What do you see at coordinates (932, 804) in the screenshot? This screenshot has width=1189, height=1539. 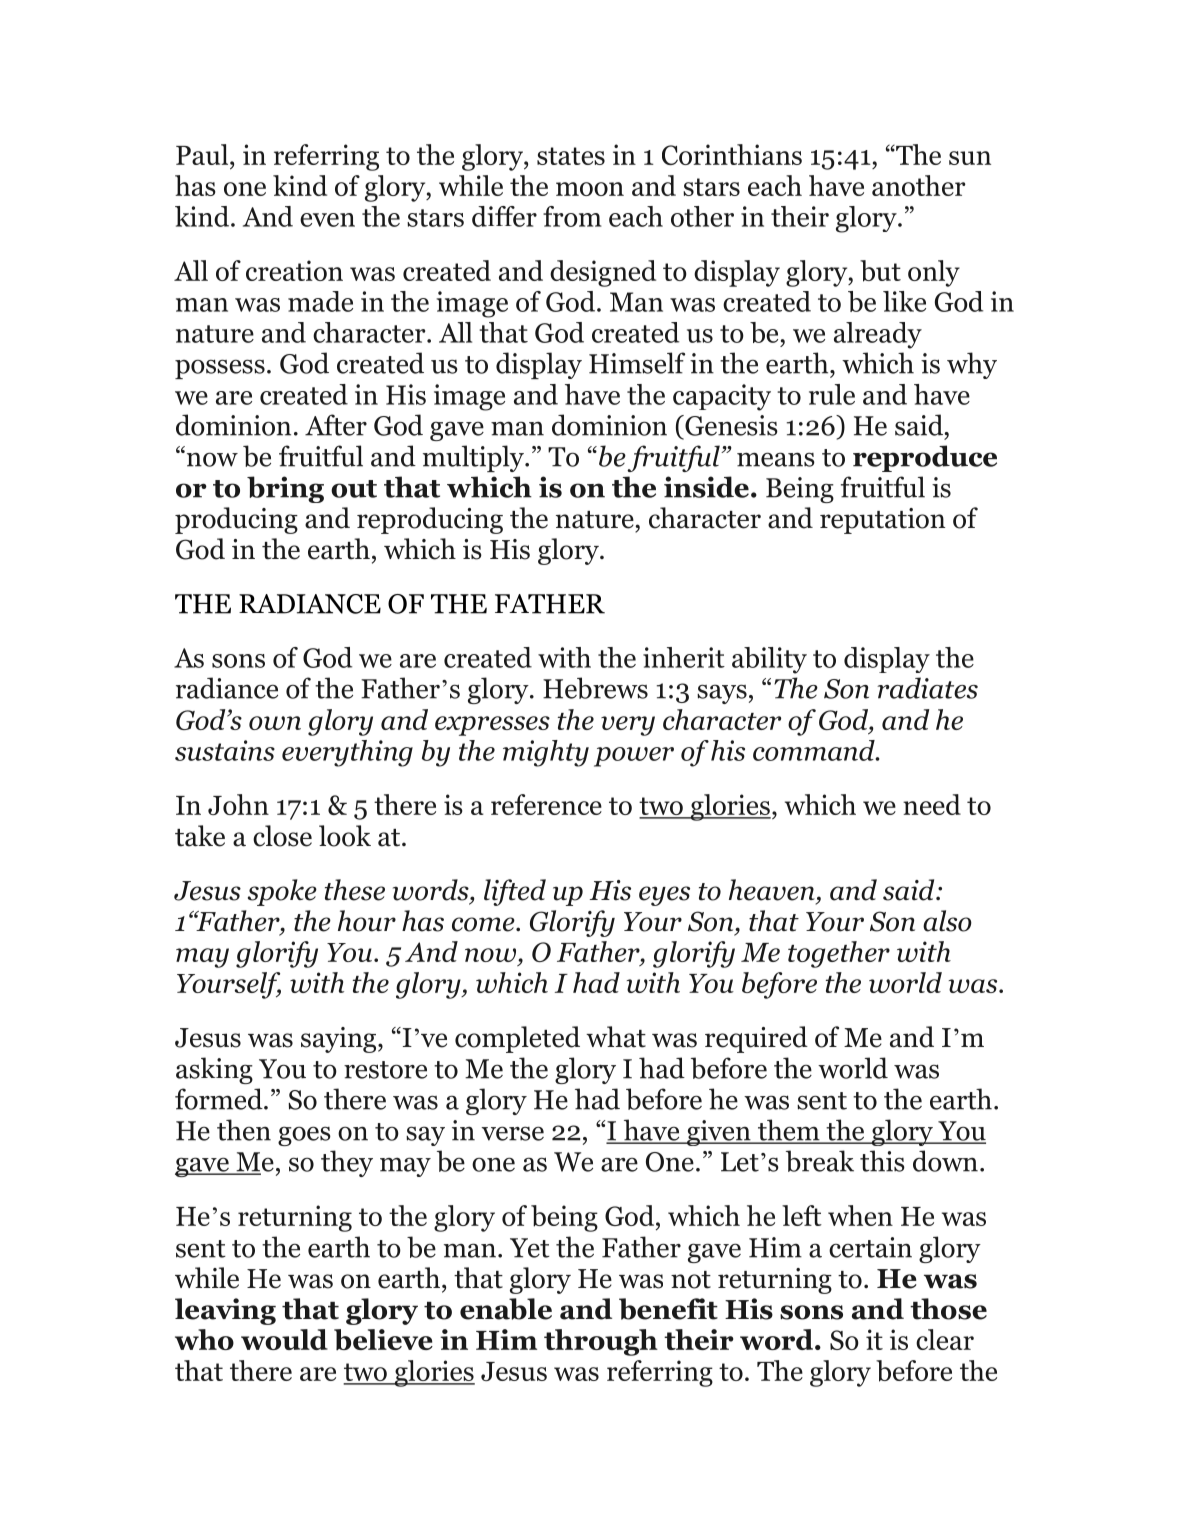 I see `need` at bounding box center [932, 804].
